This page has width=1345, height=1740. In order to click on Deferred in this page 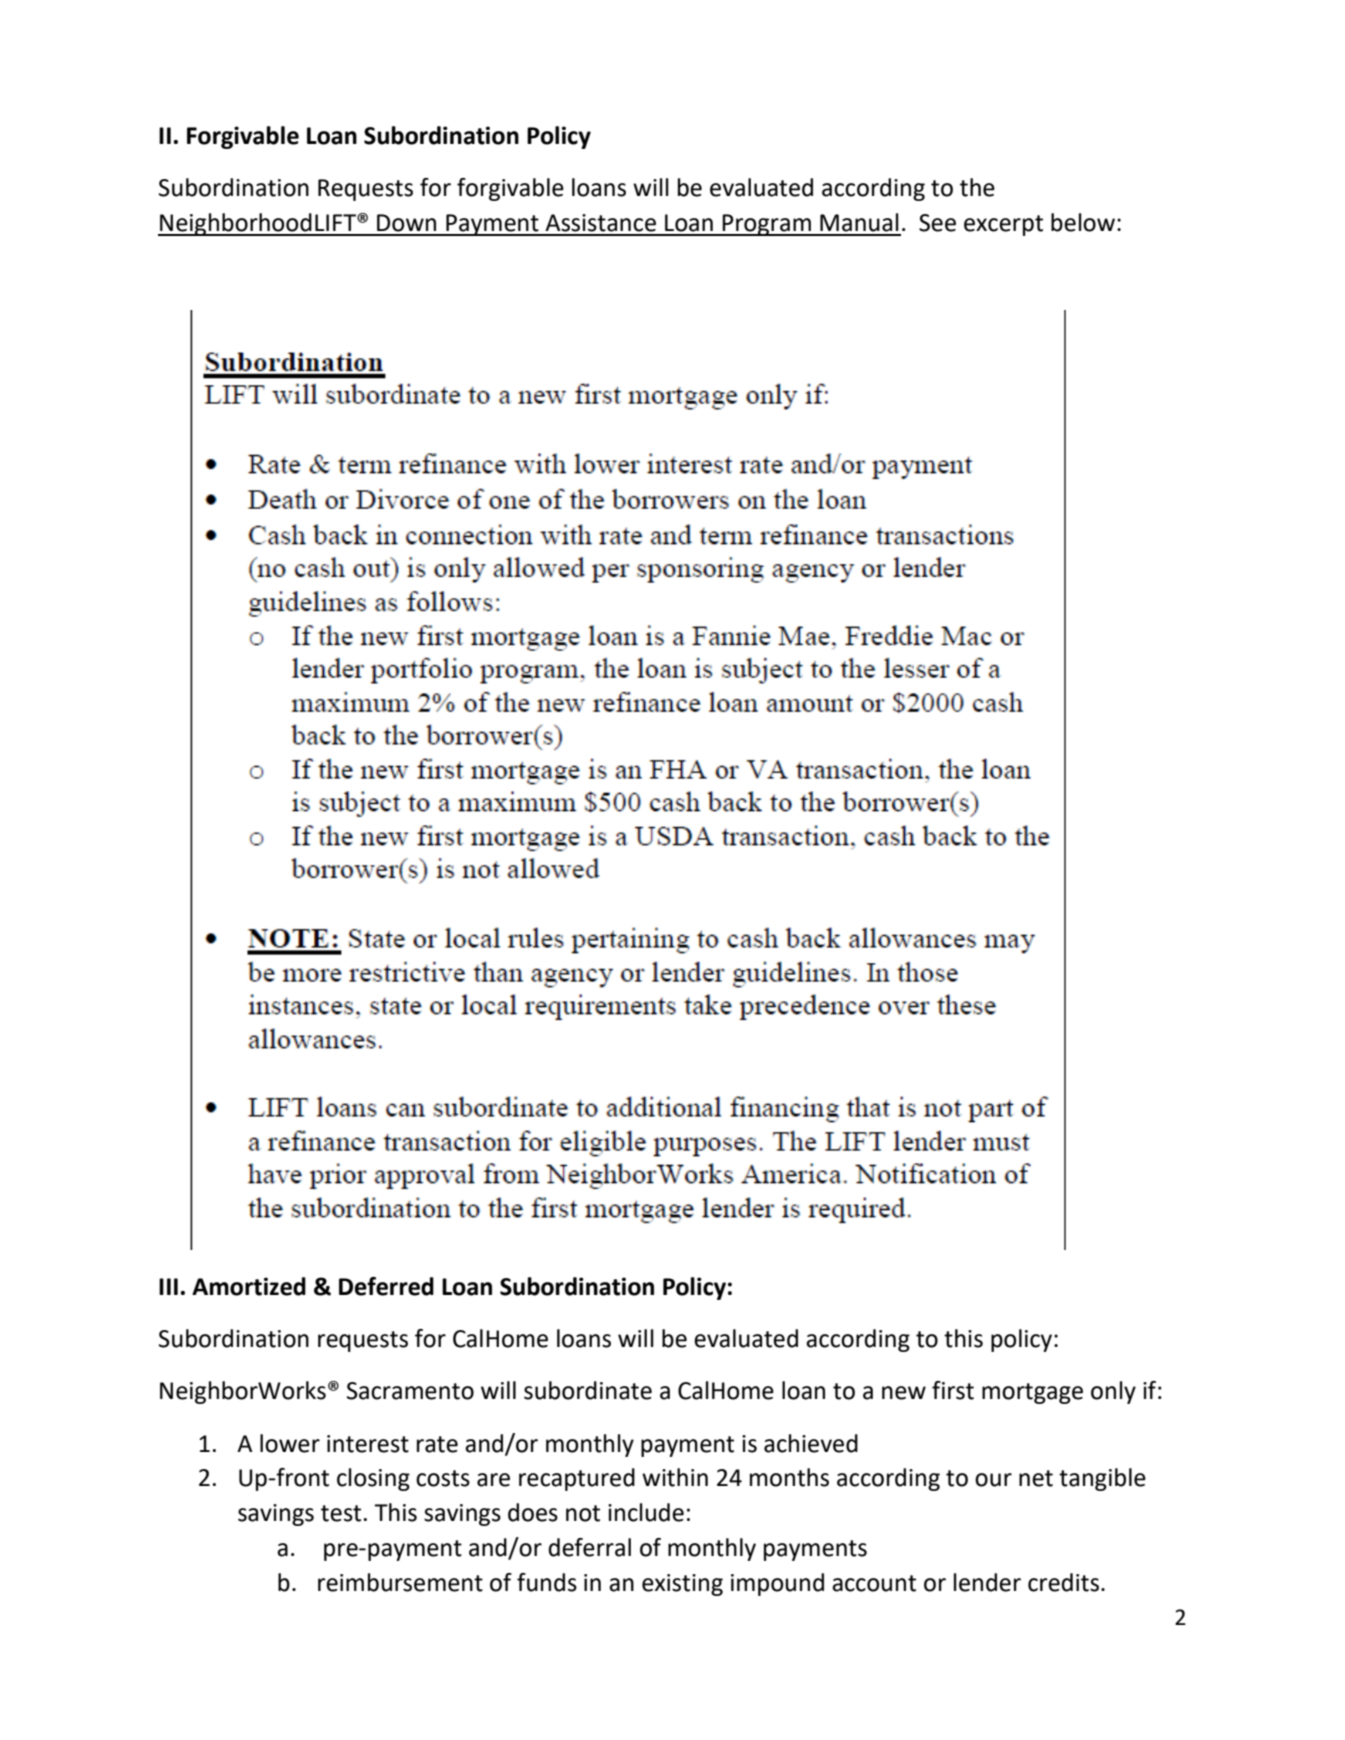, I will do `click(386, 1286)`.
